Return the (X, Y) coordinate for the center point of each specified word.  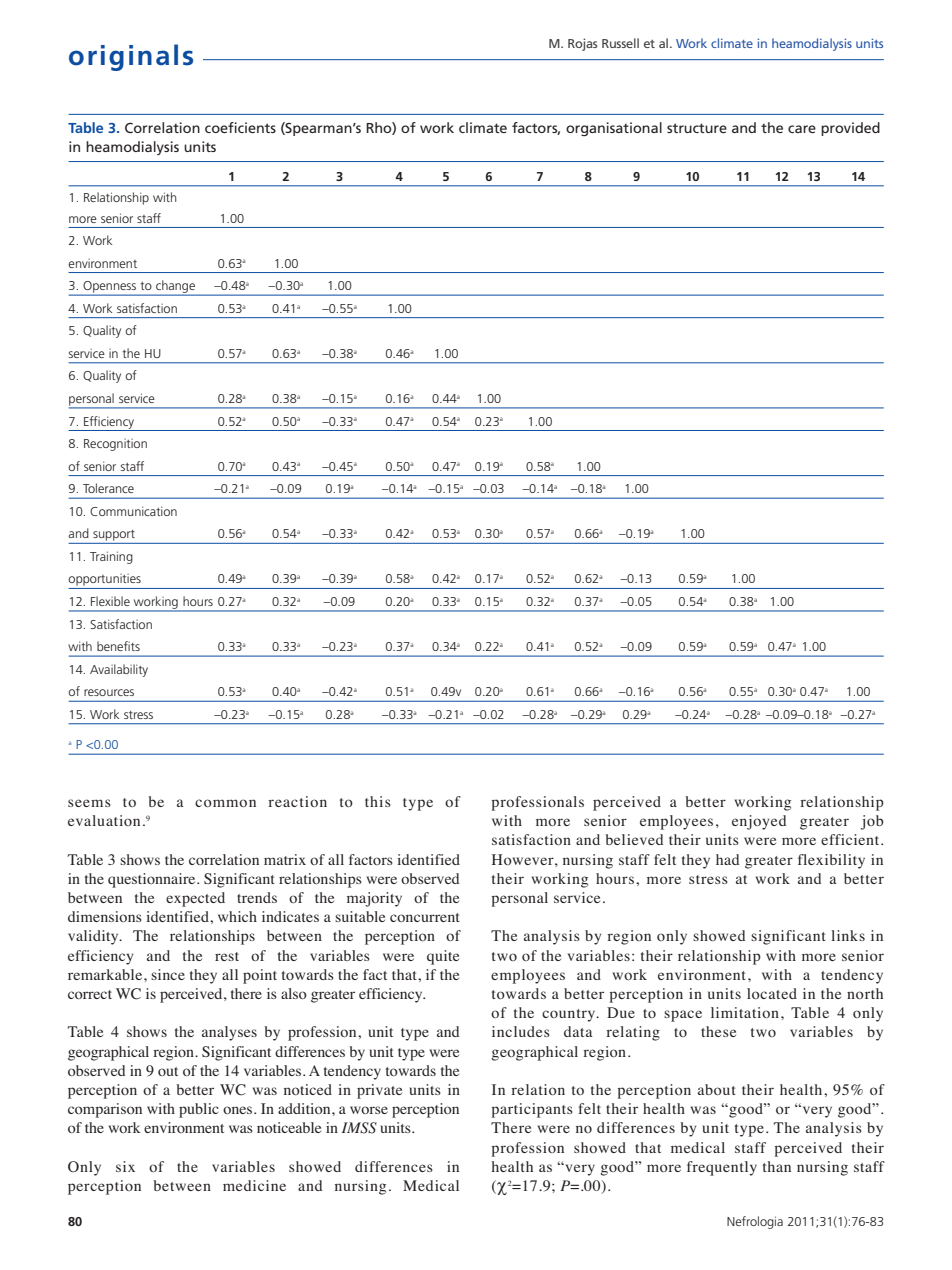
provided (850, 129)
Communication (133, 511)
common (225, 803)
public (199, 1110)
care (802, 129)
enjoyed (759, 822)
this (378, 801)
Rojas (583, 44)
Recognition (115, 445)
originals (131, 57)
